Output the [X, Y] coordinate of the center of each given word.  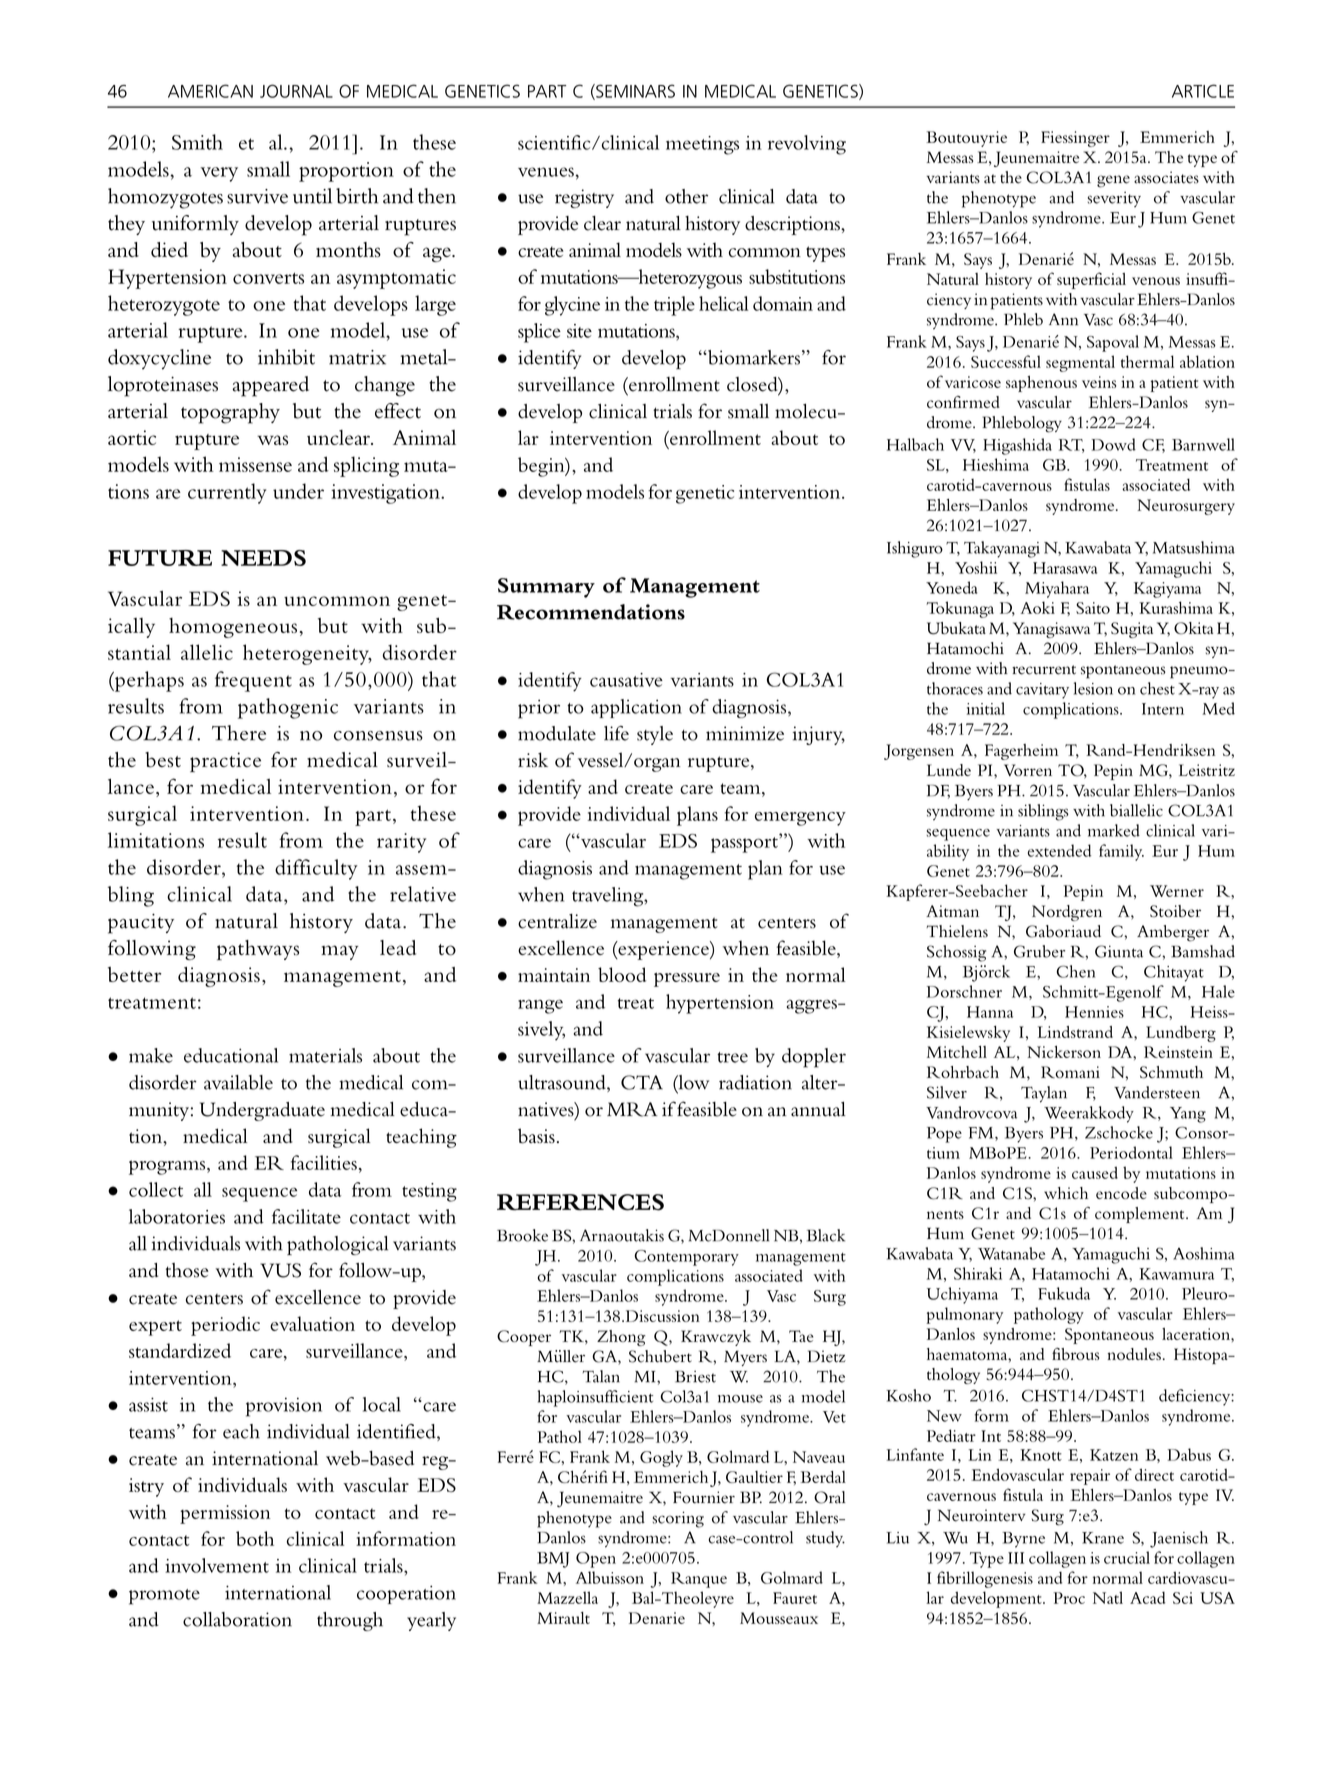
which [1066, 1193]
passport [745, 843]
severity [1114, 199]
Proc [1069, 1598]
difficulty [316, 869]
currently [227, 493]
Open [596, 1560]
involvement [217, 1565]
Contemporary [687, 1258]
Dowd [1114, 444]
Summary [546, 588]
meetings [702, 145]
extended [1059, 850]
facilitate [306, 1216]
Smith [197, 142]
